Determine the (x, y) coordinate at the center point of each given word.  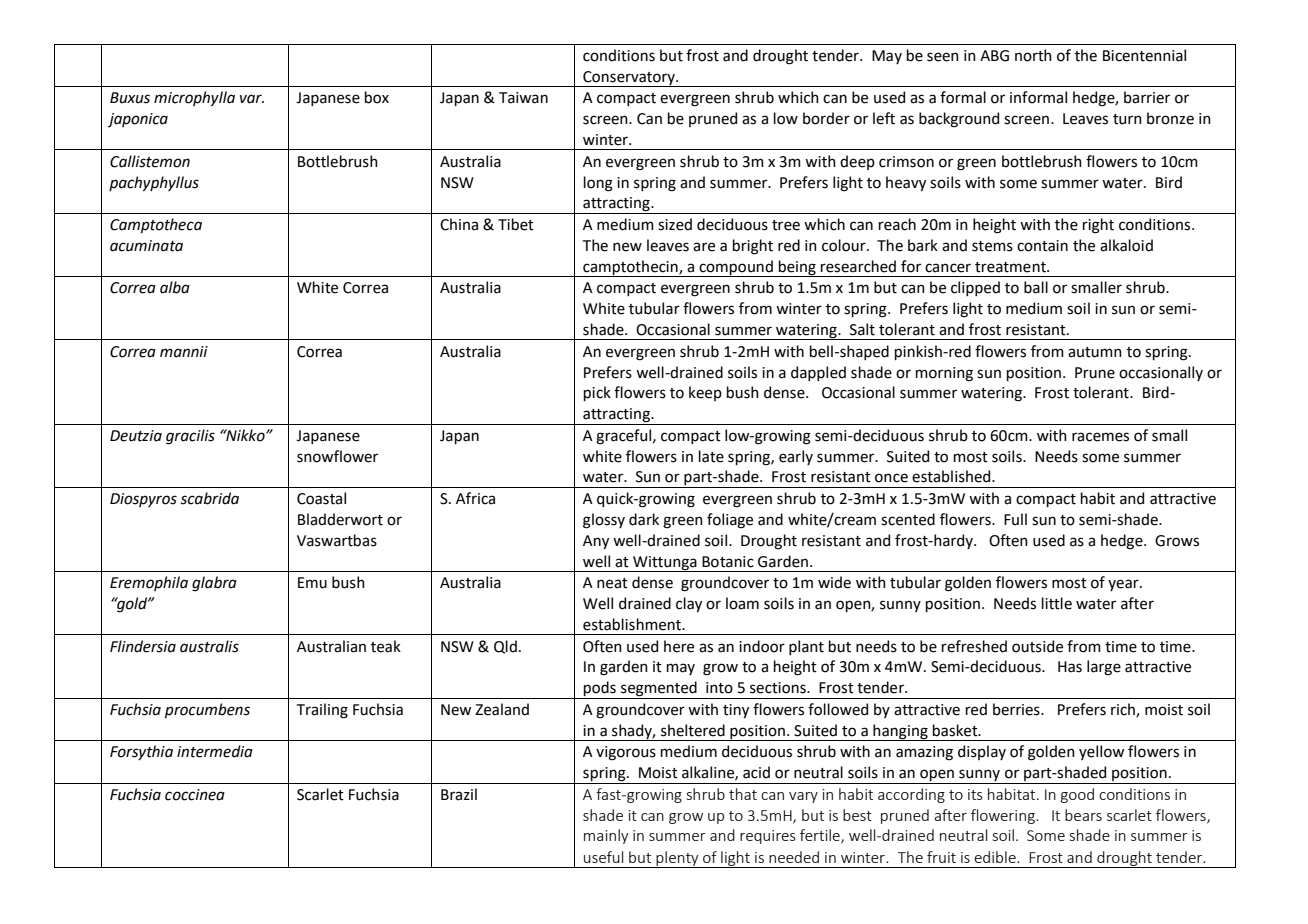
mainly (606, 836)
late (711, 456)
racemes (1100, 437)
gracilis (190, 437)
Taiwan (523, 98)
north (1033, 55)
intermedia (215, 751)
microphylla (194, 98)
